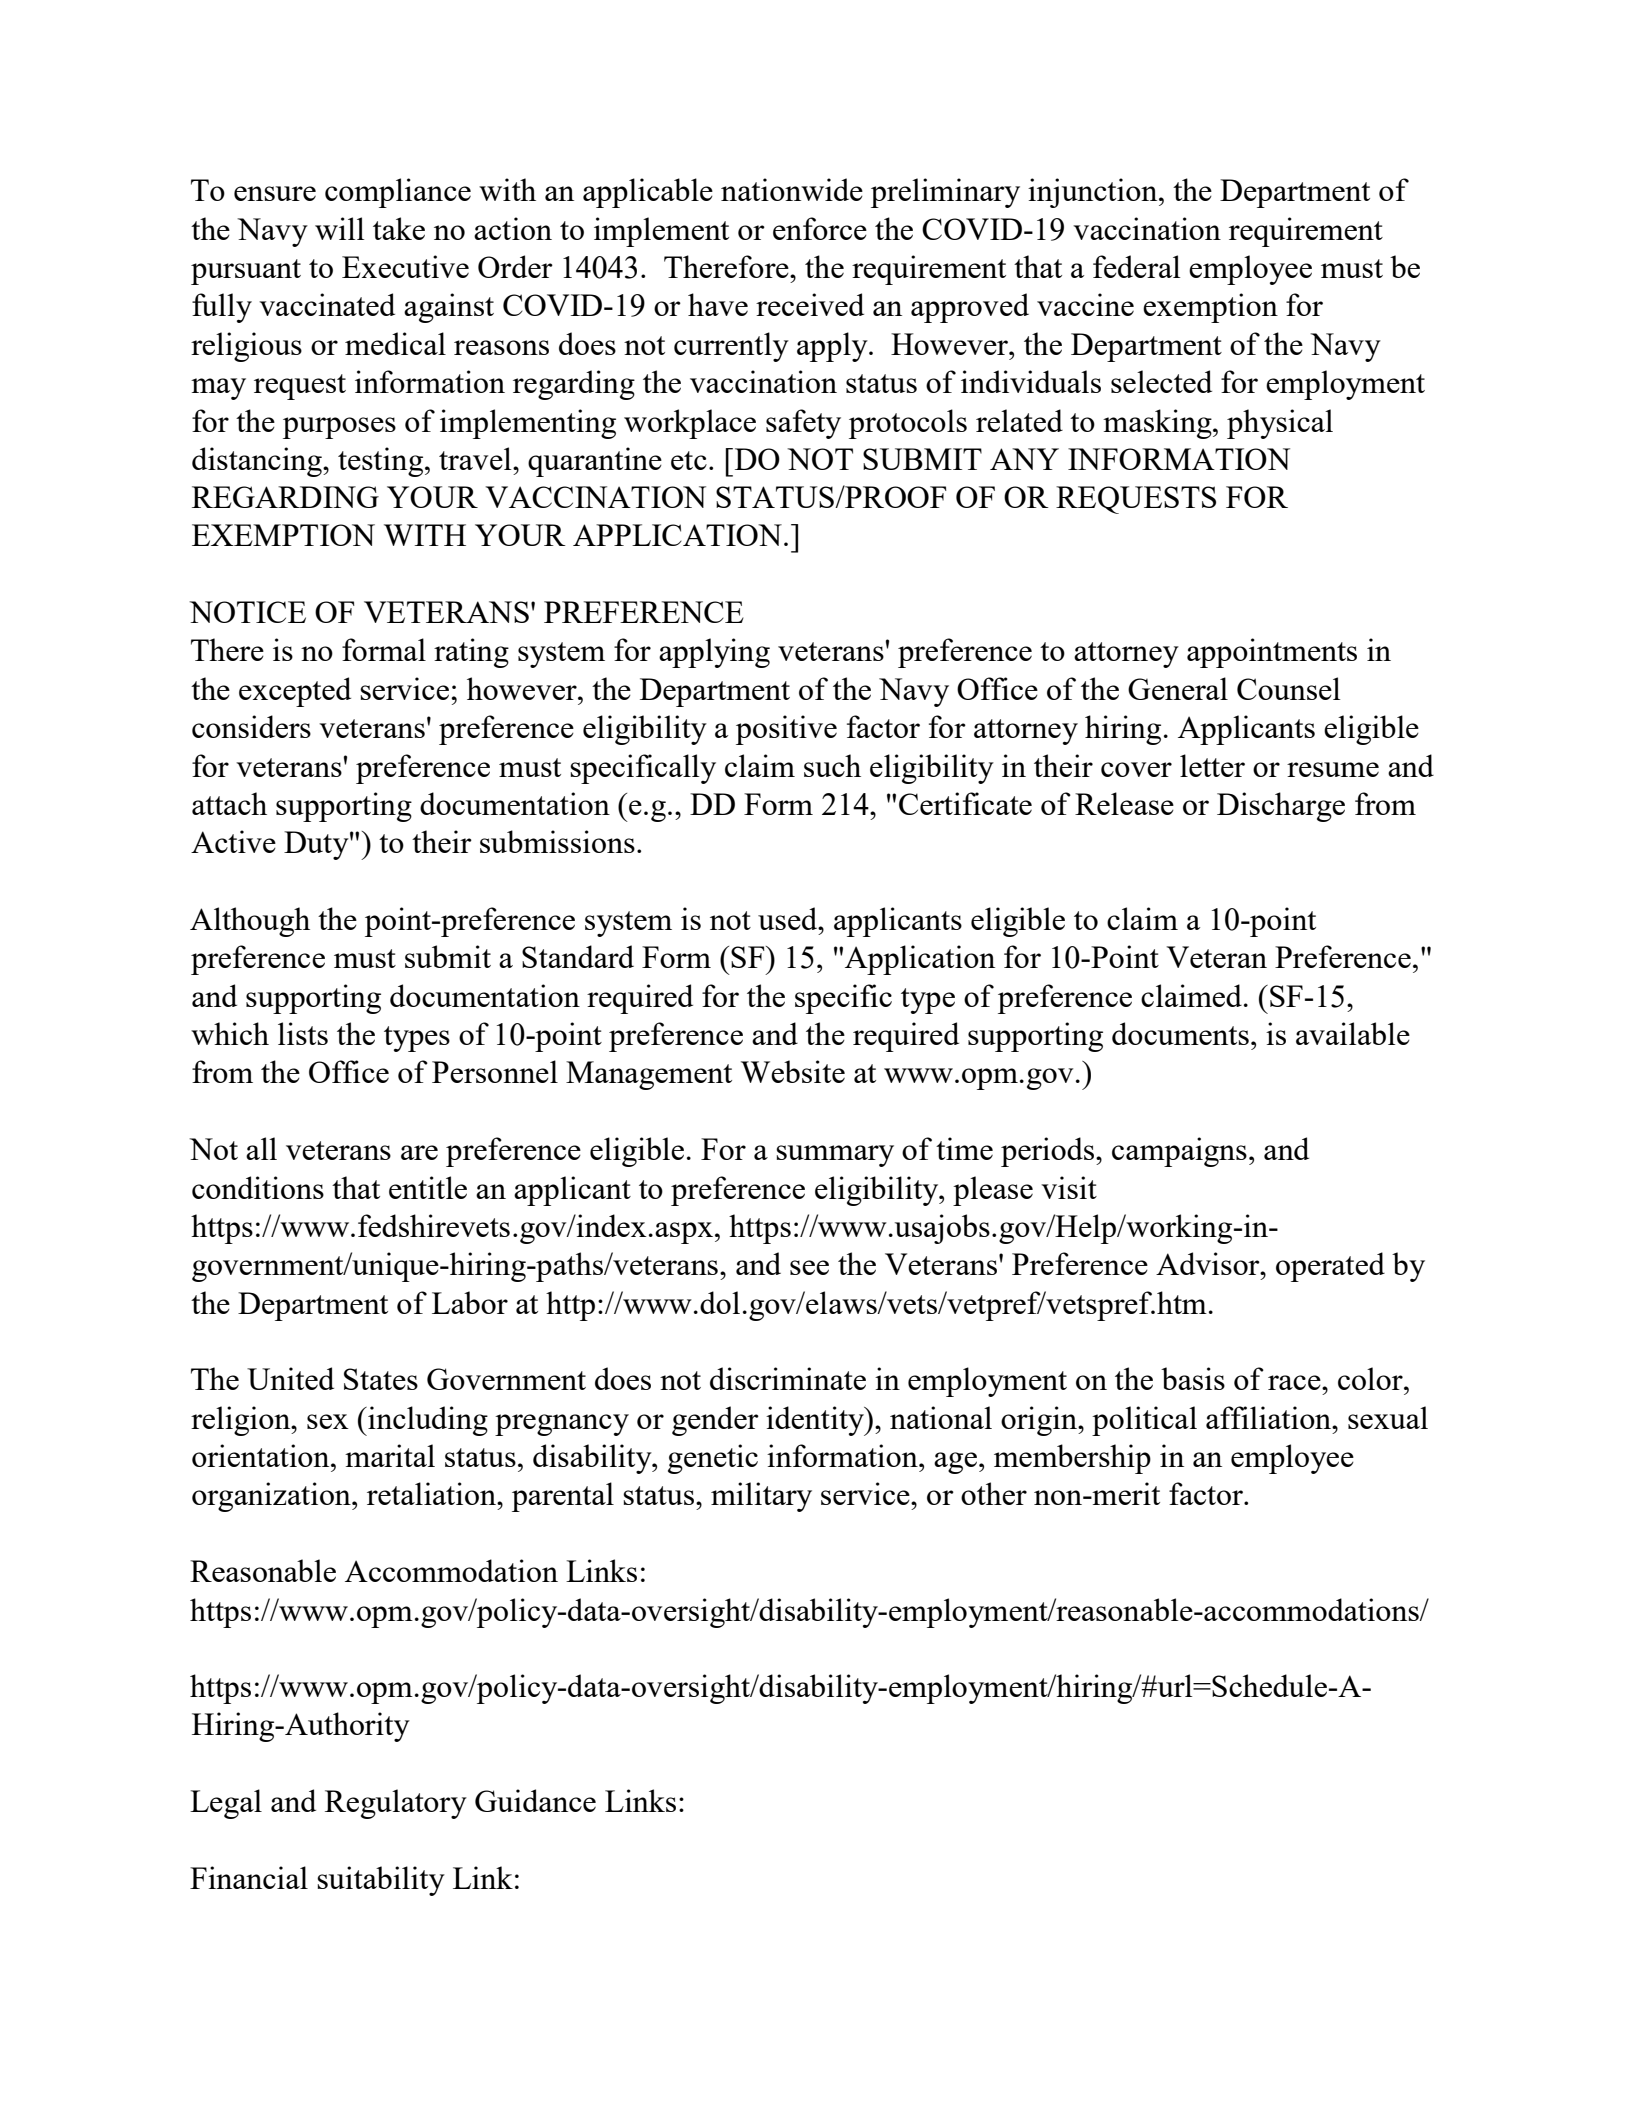  Describe the element at coordinates (832, 765) in the page. I see `such` at that location.
